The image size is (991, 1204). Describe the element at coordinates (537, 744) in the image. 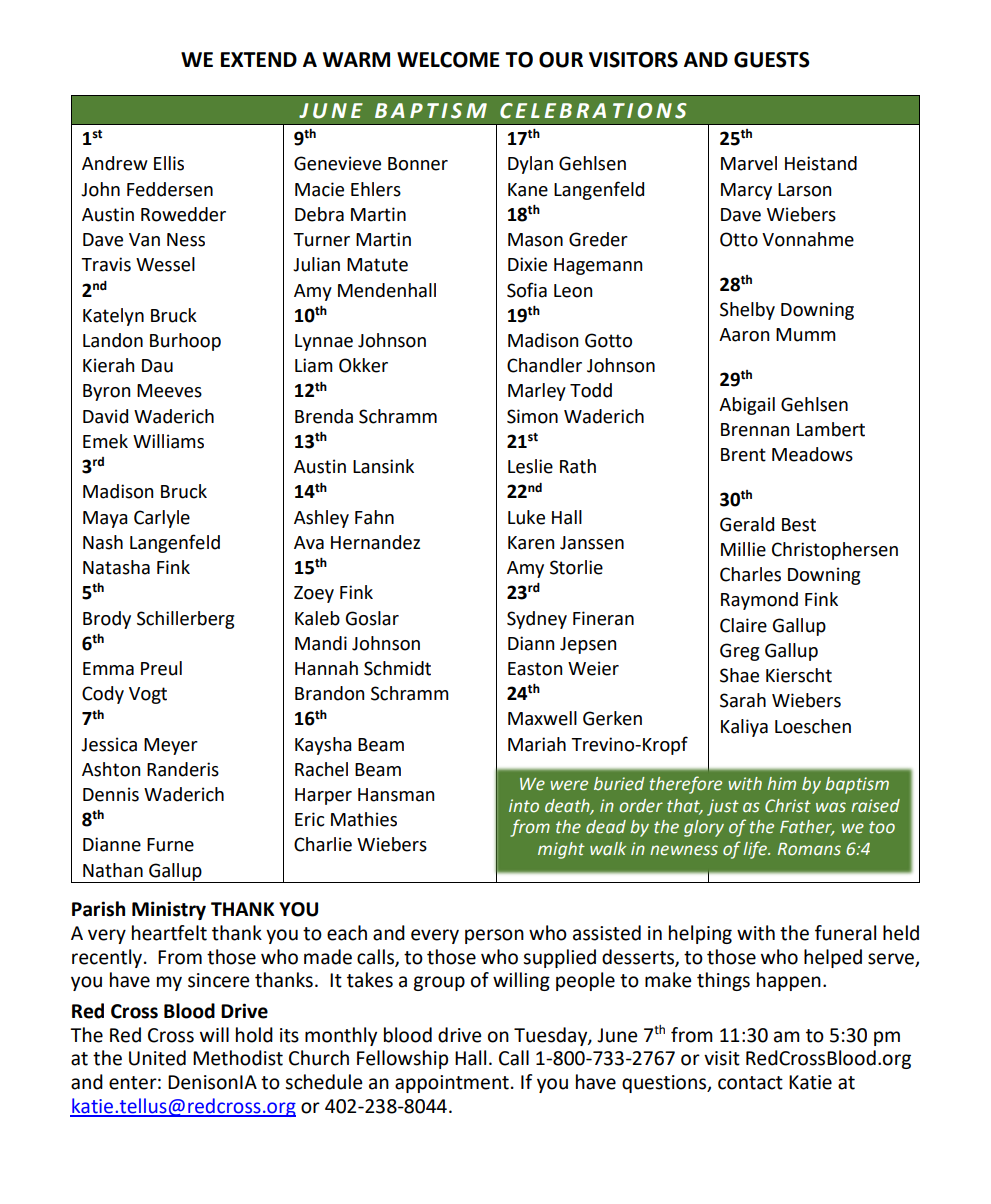

I see `Mariah` at that location.
